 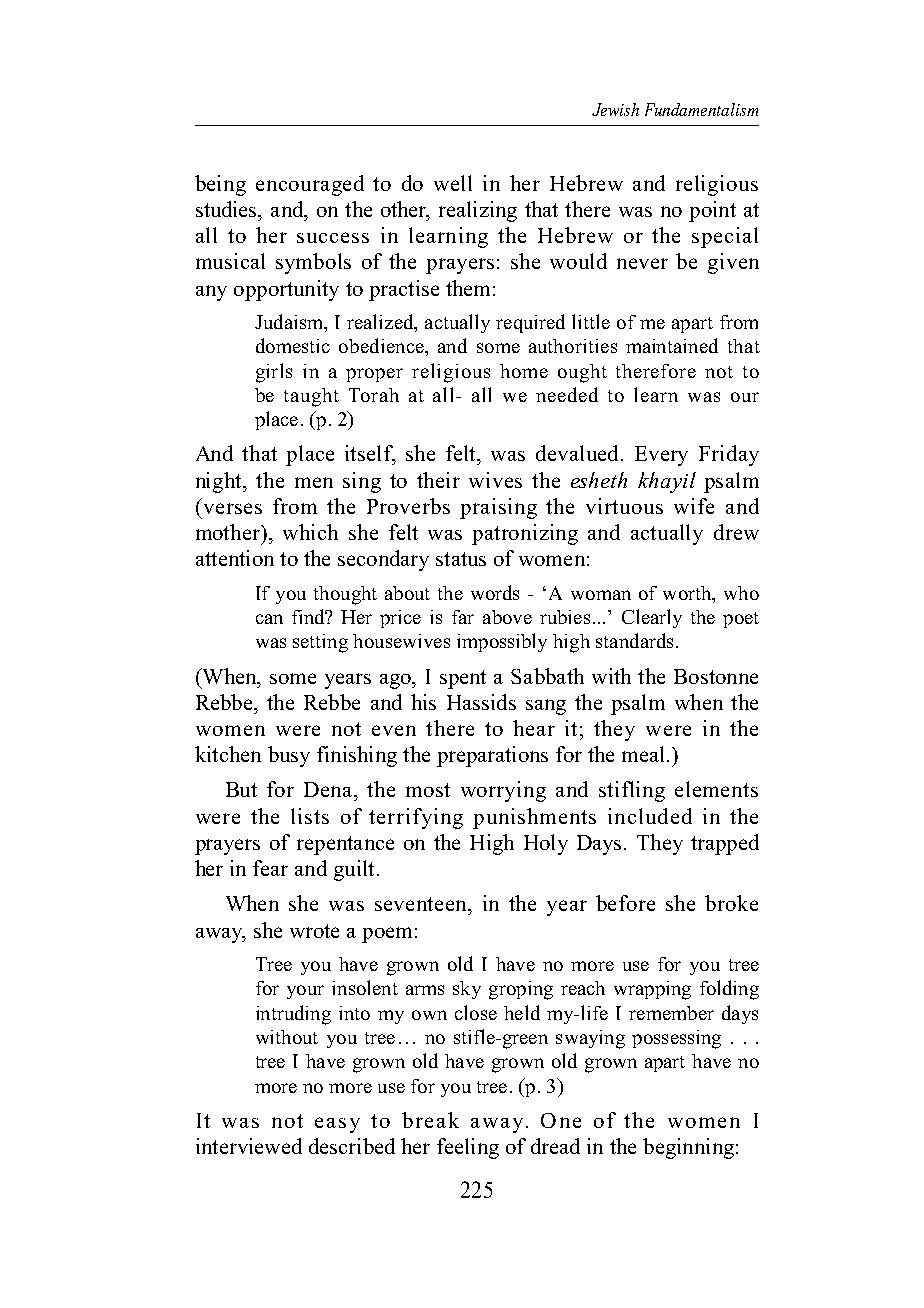 I want to click on their, so click(x=438, y=480).
